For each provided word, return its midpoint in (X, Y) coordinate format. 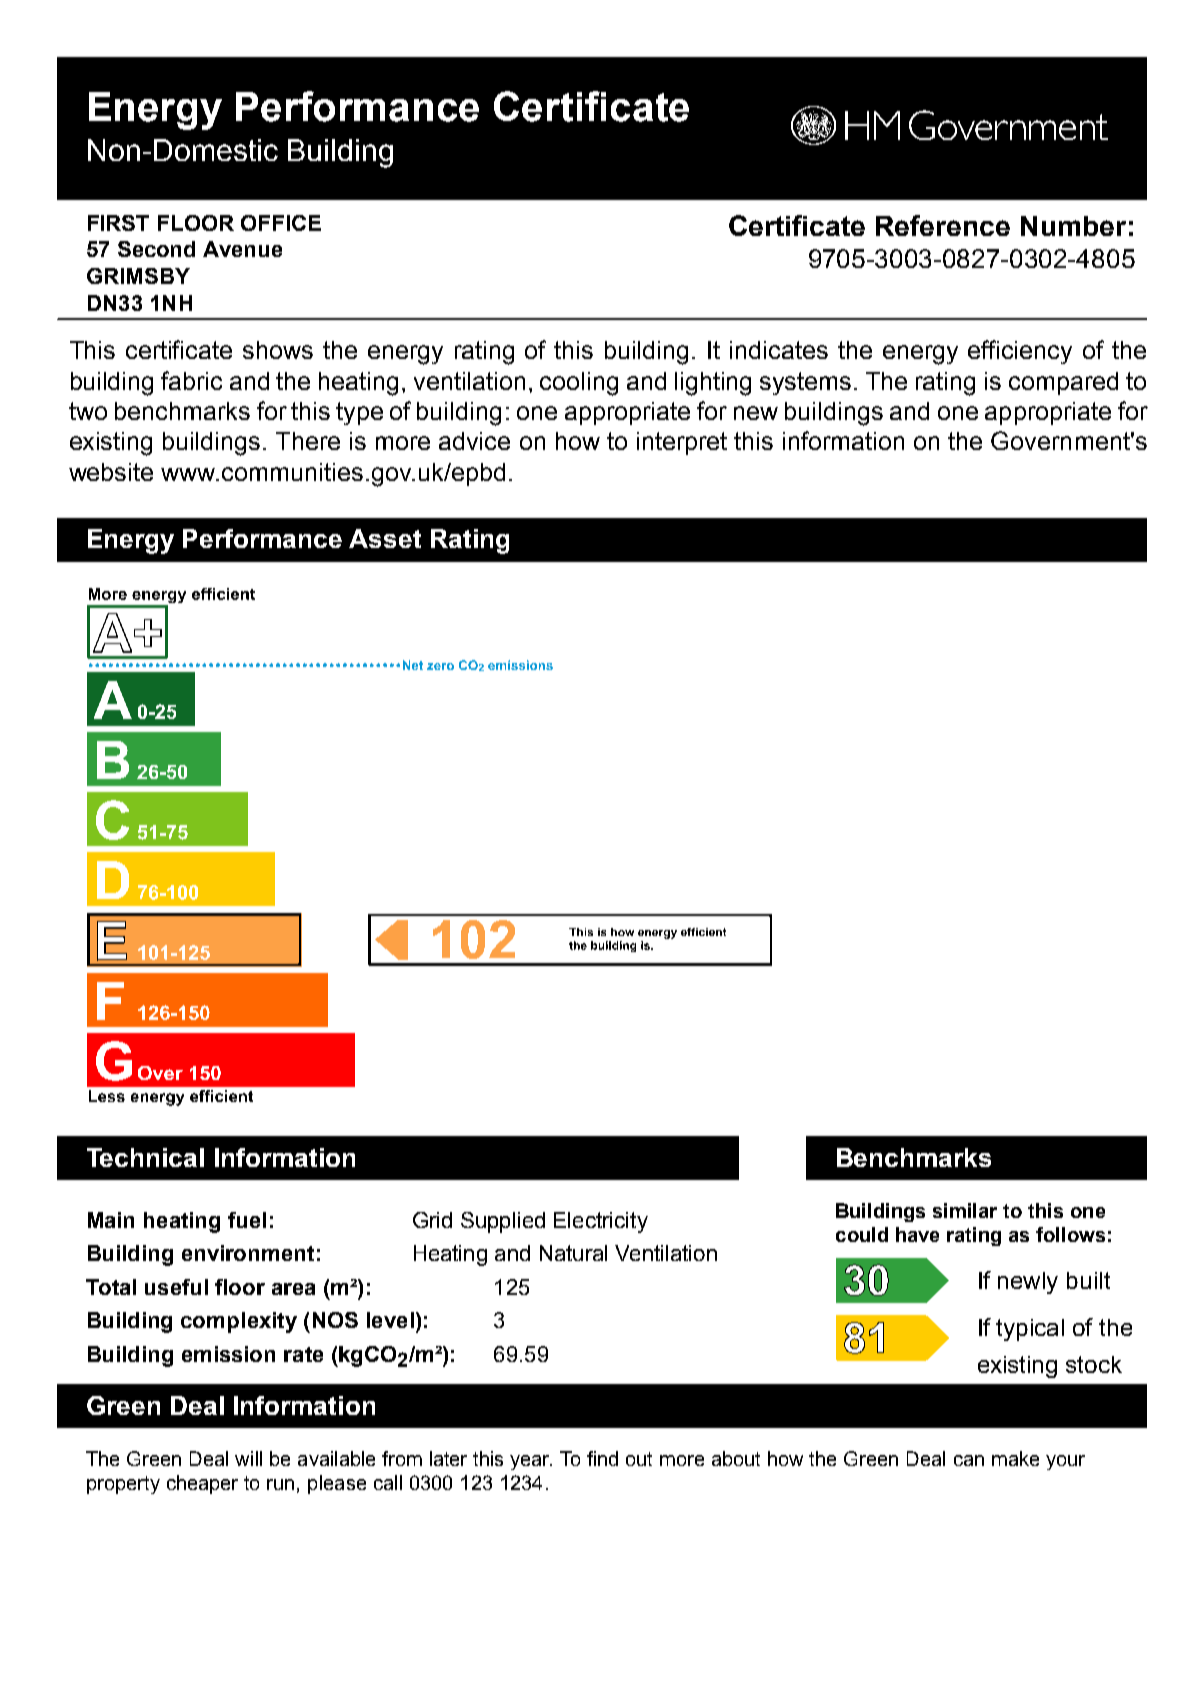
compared (1063, 383)
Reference (943, 225)
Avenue (242, 249)
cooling (579, 384)
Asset (385, 538)
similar (965, 1210)
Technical (145, 1157)
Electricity (601, 1222)
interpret (682, 443)
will (248, 1458)
